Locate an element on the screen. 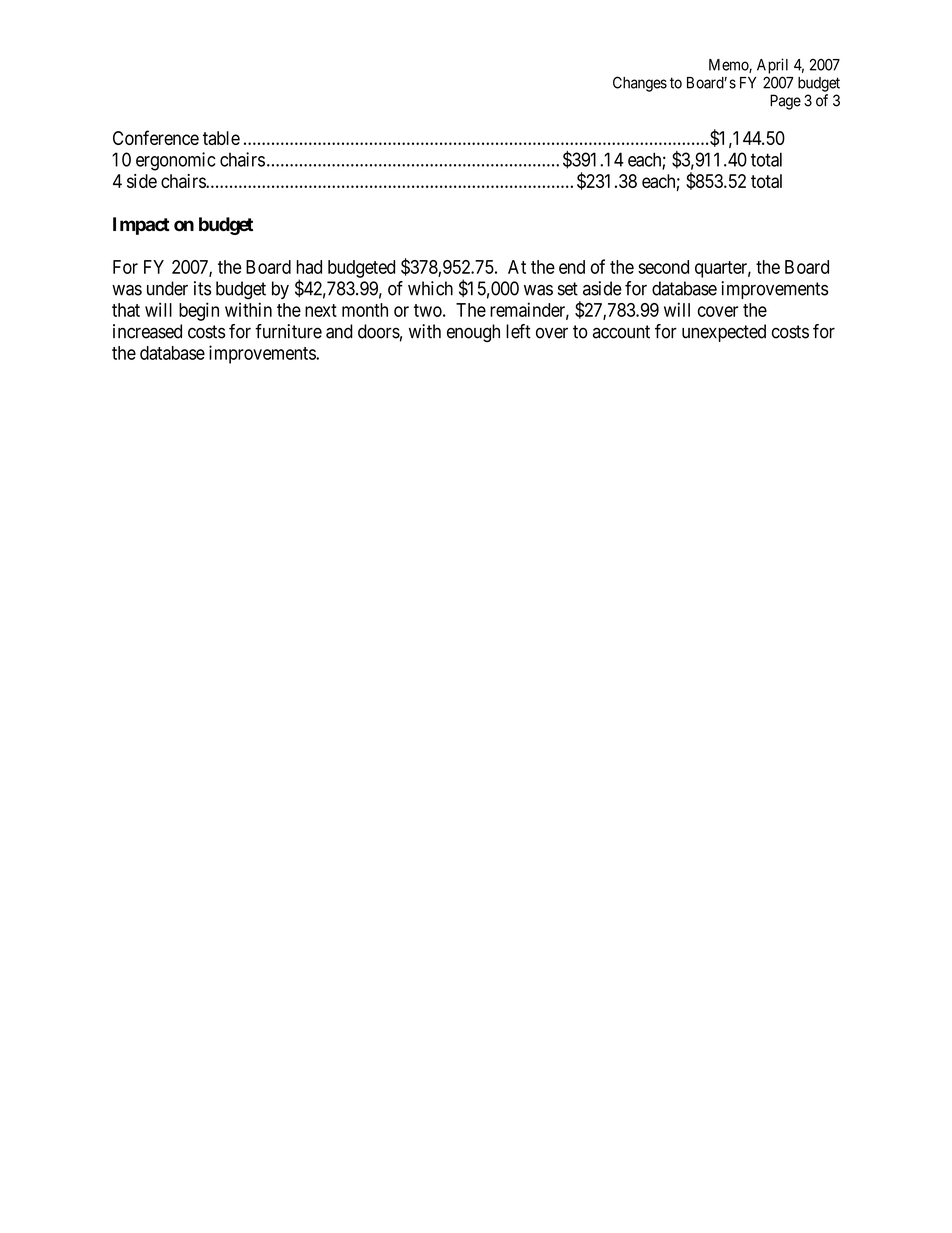  Changes is located at coordinates (640, 84).
